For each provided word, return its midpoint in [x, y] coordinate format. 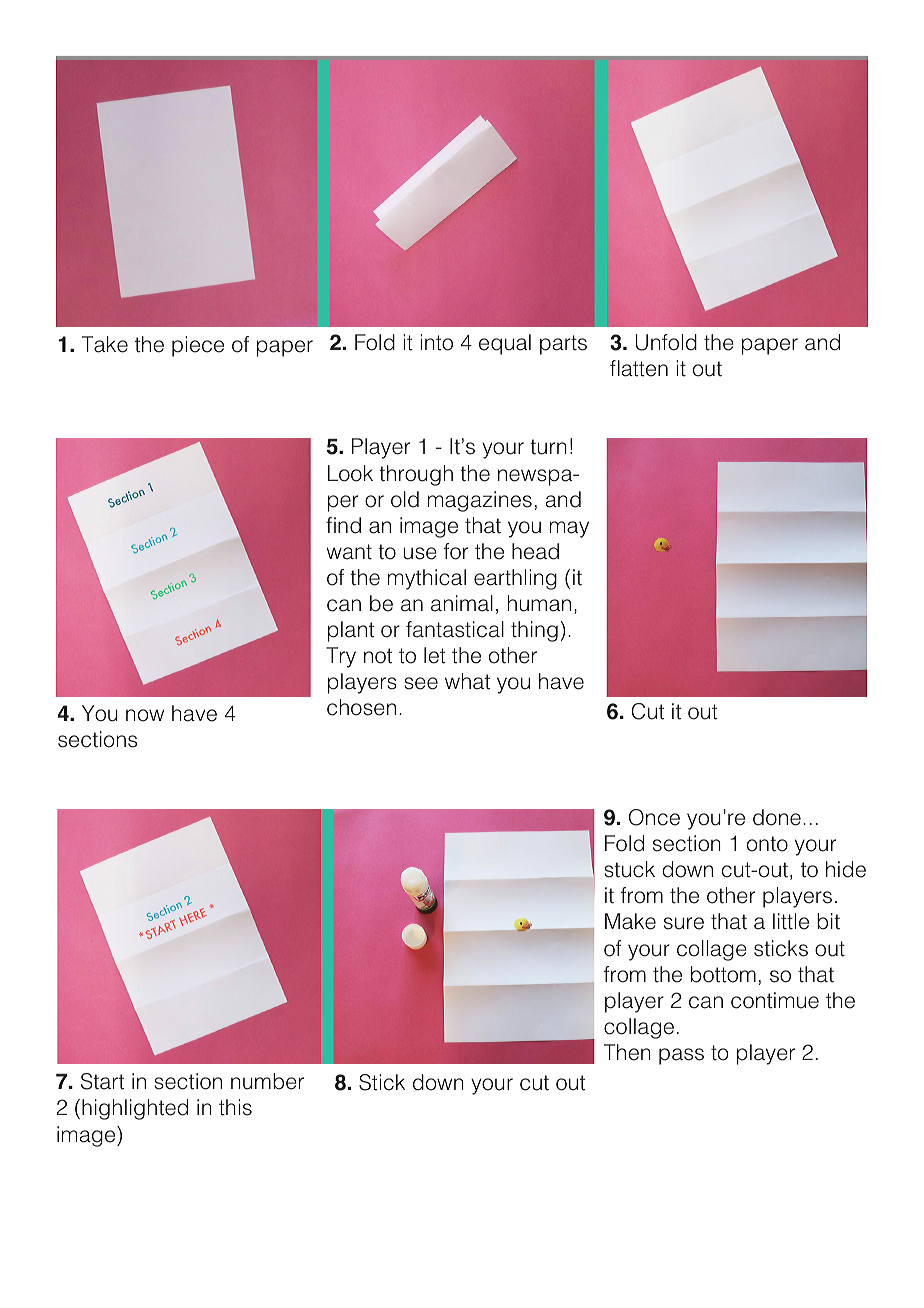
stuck [629, 869]
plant [351, 631]
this [235, 1107]
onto [767, 844]
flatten [639, 368]
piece [198, 346]
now [145, 715]
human [539, 603]
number [267, 1081]
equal [505, 344]
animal [462, 603]
